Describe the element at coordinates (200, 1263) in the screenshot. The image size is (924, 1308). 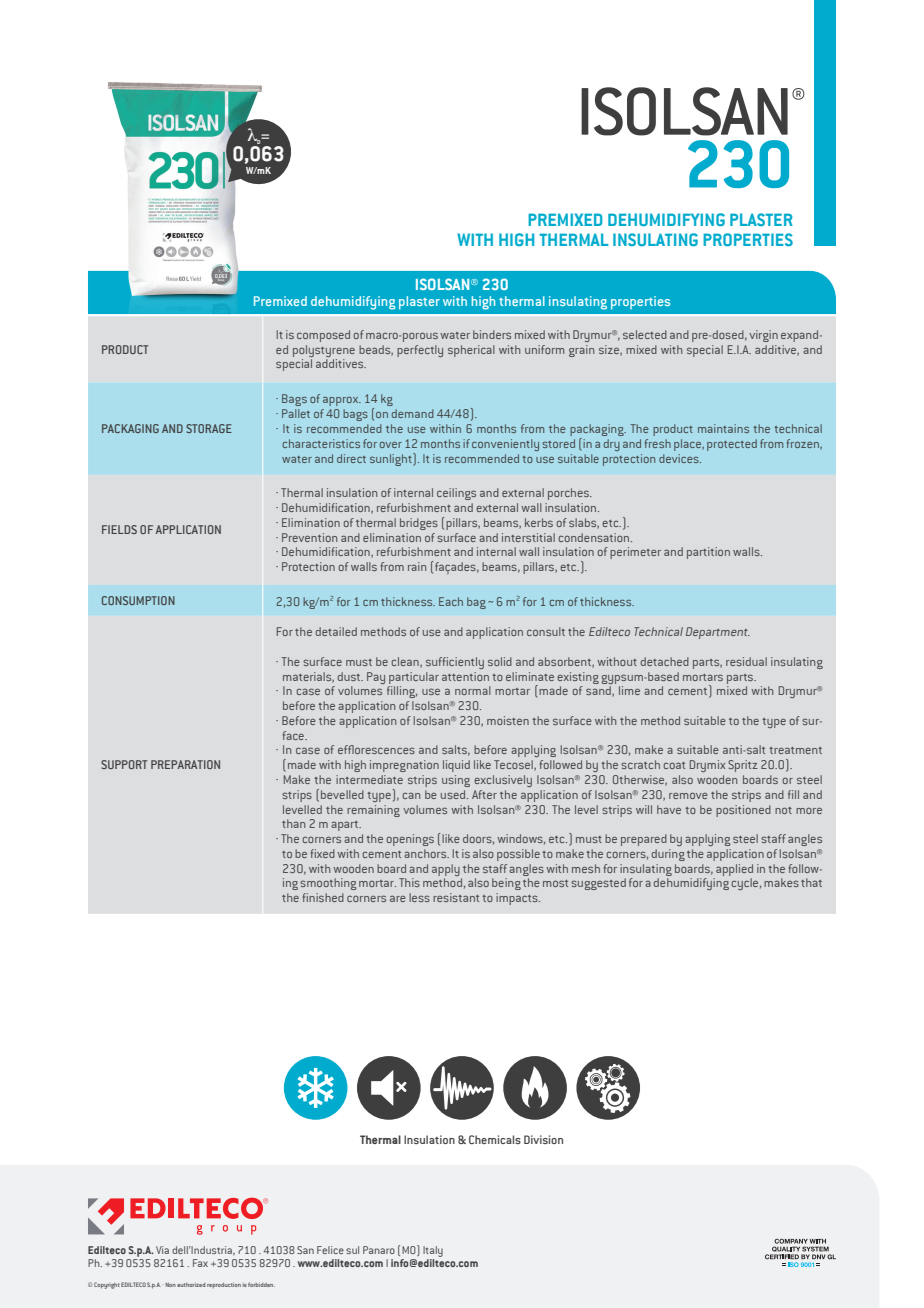
I see `Fax` at that location.
